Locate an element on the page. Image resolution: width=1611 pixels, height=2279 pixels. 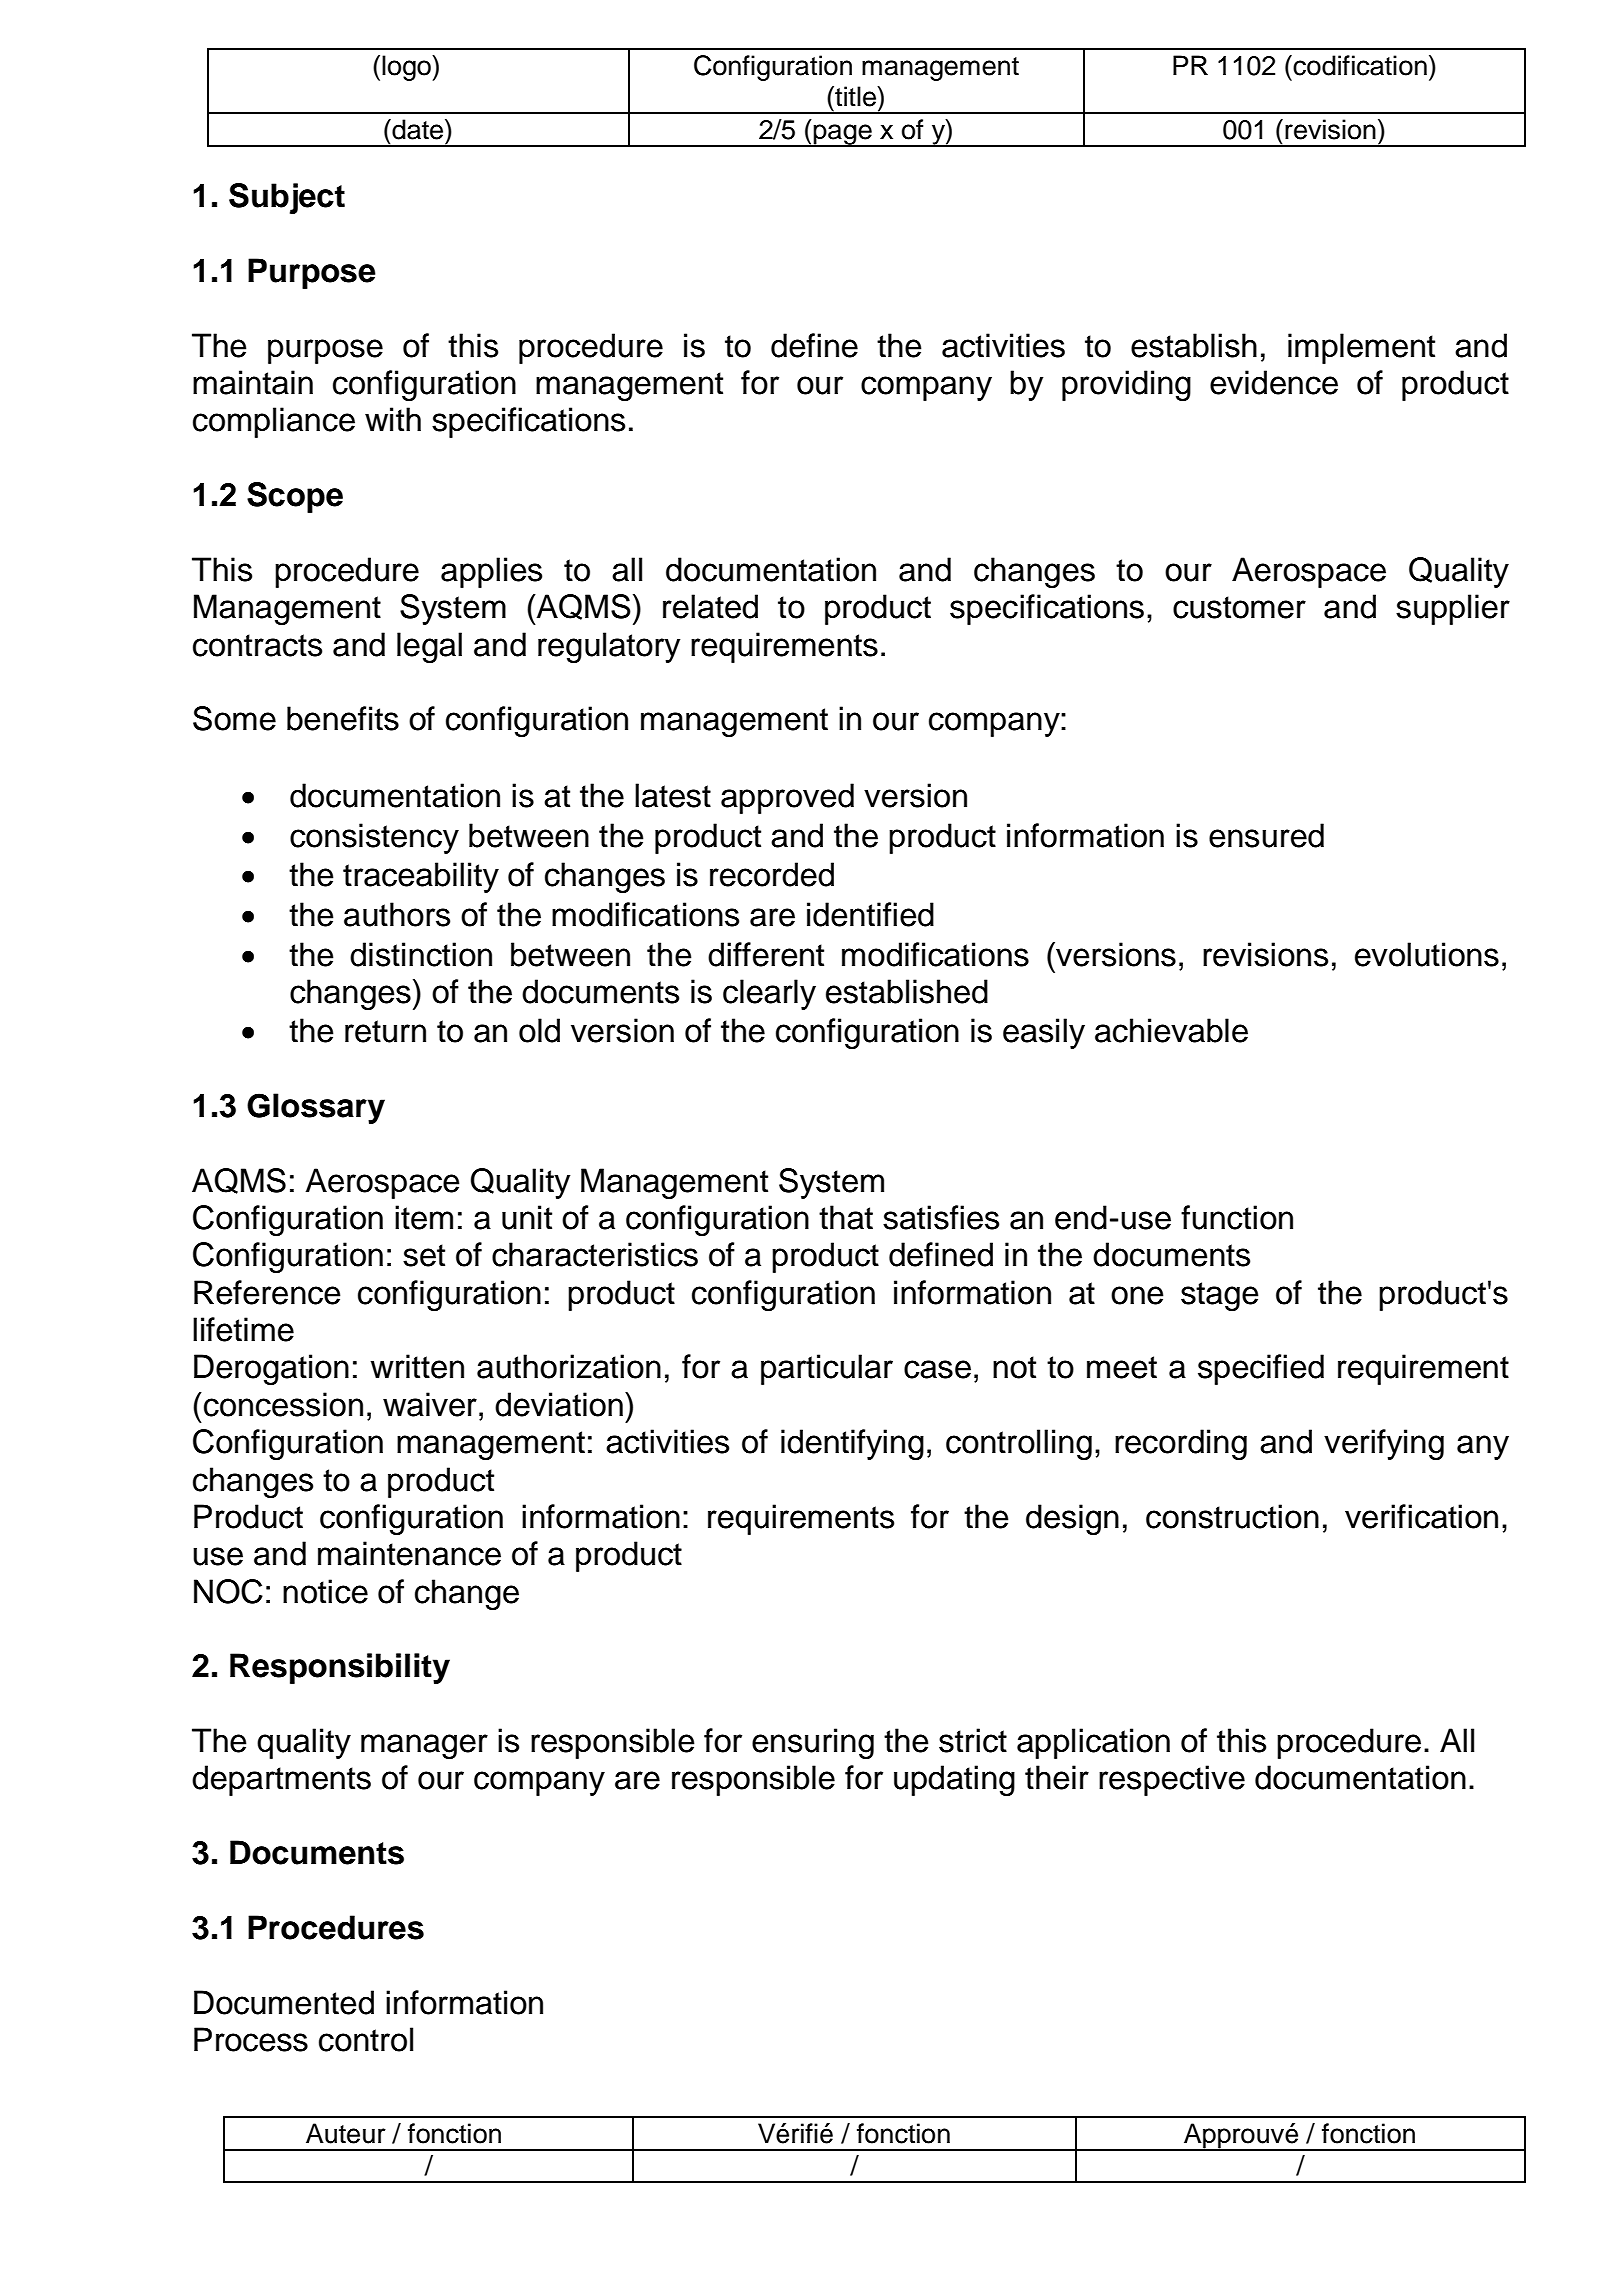
customer is located at coordinates (1239, 607).
